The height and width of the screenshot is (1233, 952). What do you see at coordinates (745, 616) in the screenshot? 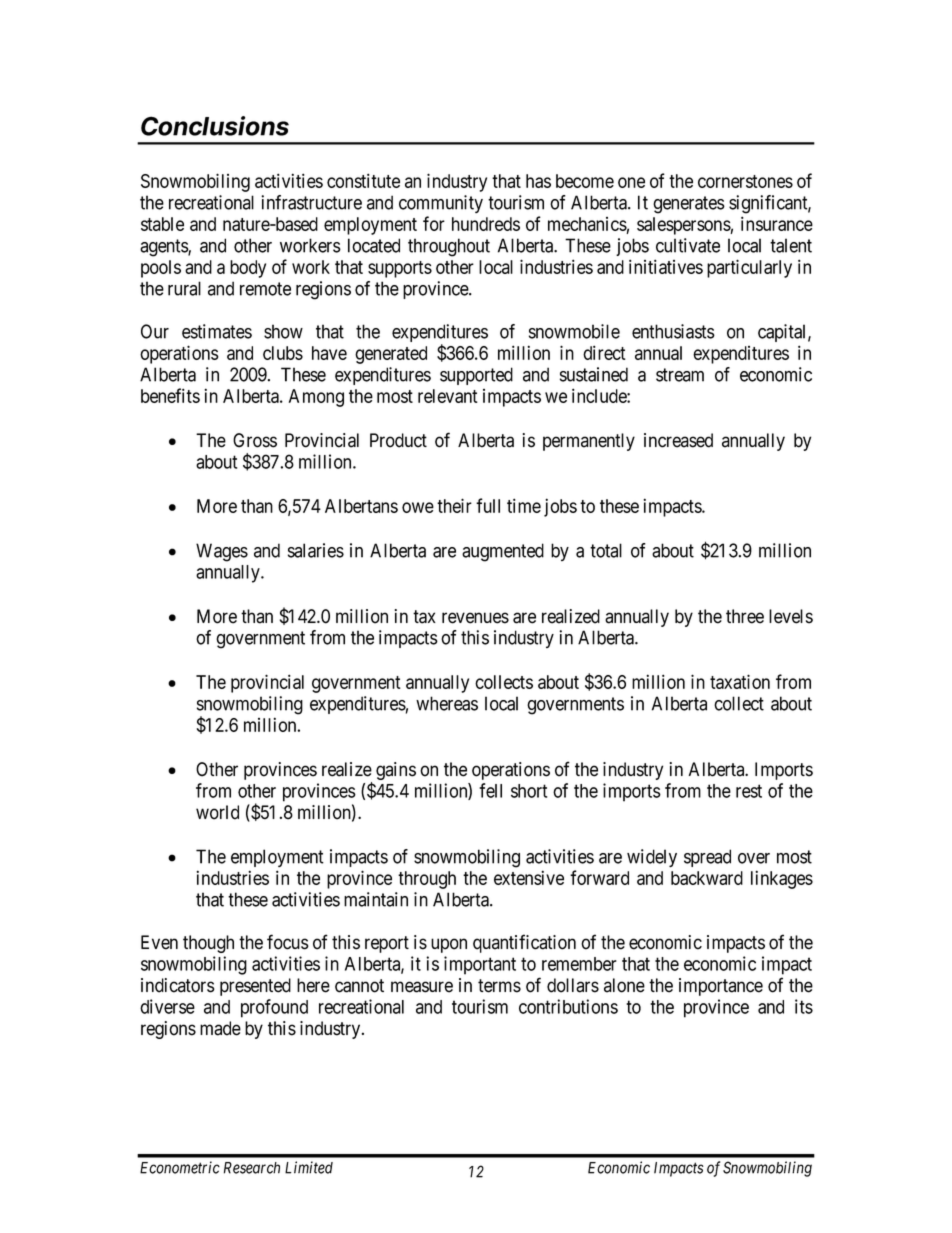
I see `three` at bounding box center [745, 616].
